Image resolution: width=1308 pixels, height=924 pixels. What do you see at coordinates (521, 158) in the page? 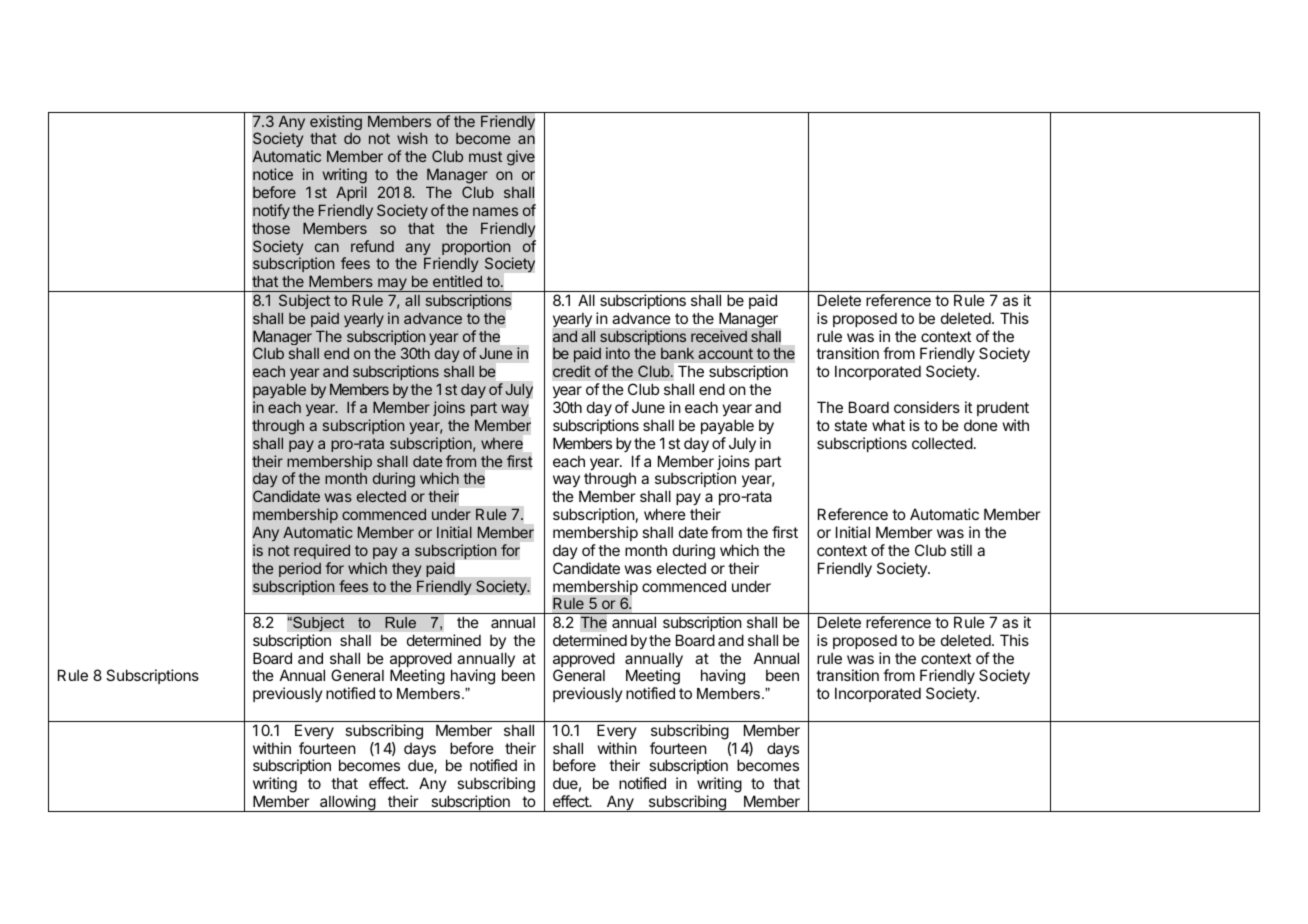
I see `give` at bounding box center [521, 158].
